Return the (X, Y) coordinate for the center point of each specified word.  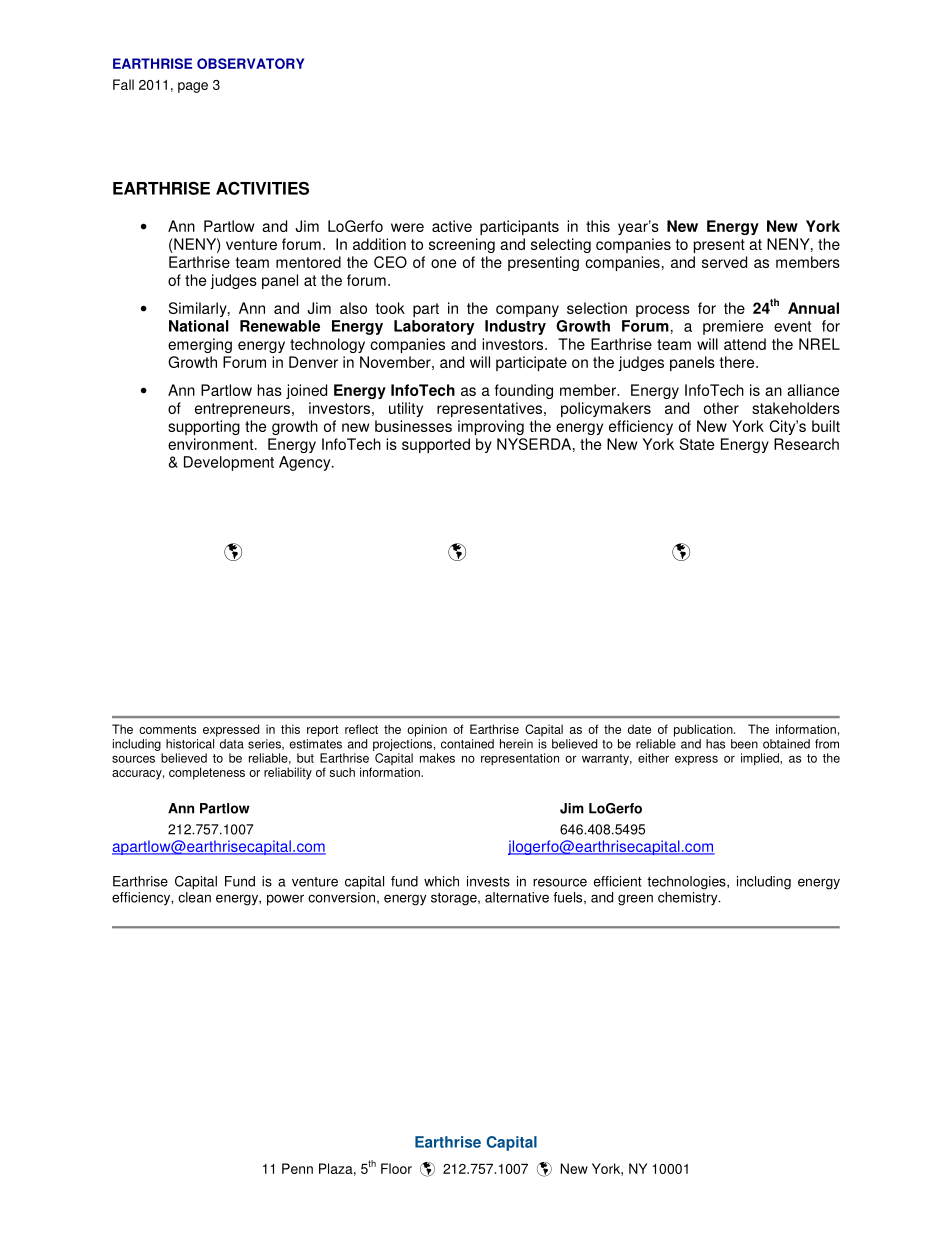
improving (491, 427)
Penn (297, 1168)
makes (437, 758)
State (697, 444)
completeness (207, 773)
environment (212, 444)
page (193, 87)
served (724, 262)
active (452, 226)
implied (761, 759)
